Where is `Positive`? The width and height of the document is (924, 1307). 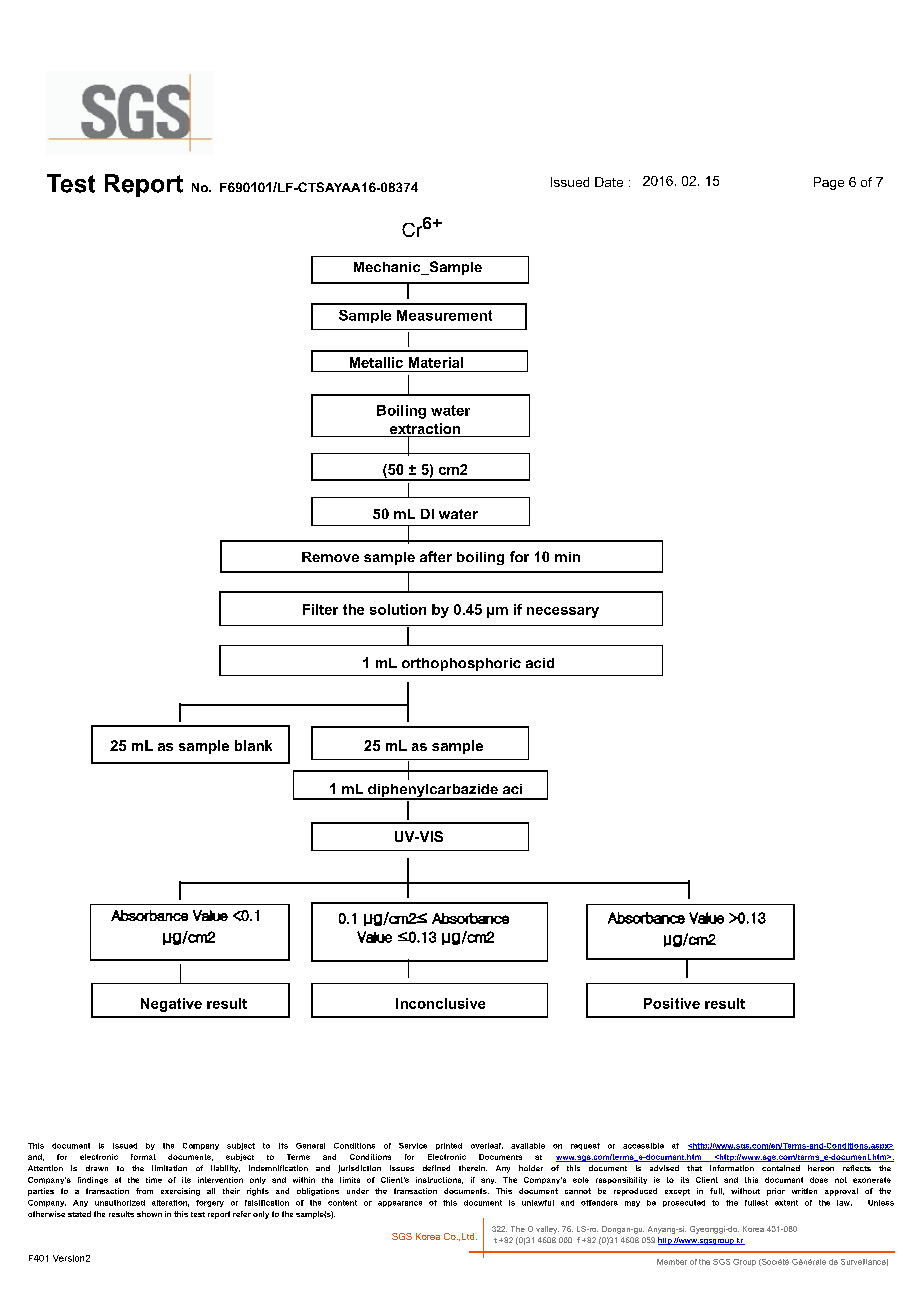
Positive is located at coordinates (672, 1003).
